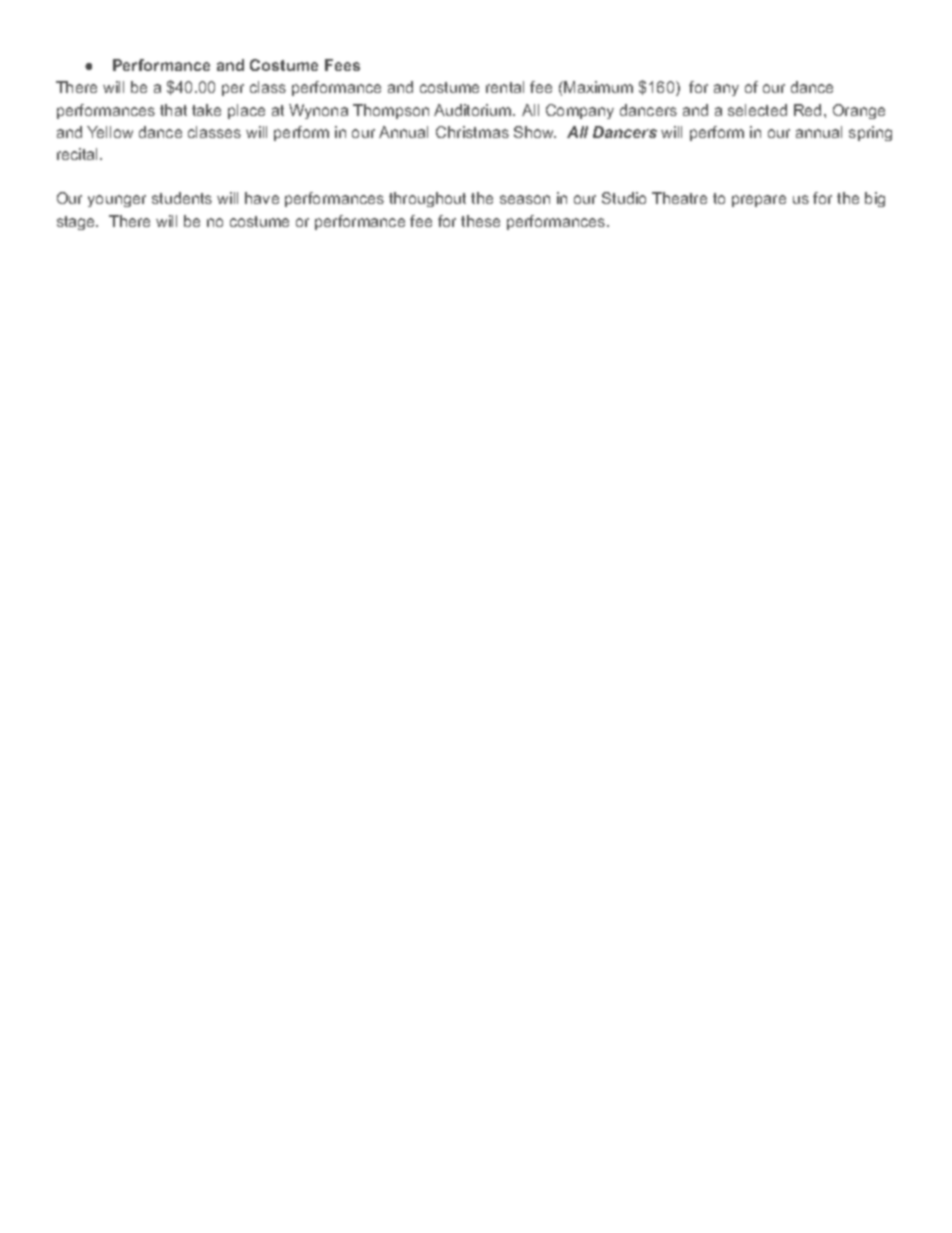 This screenshot has width=952, height=1233. I want to click on stage, so click(77, 223).
